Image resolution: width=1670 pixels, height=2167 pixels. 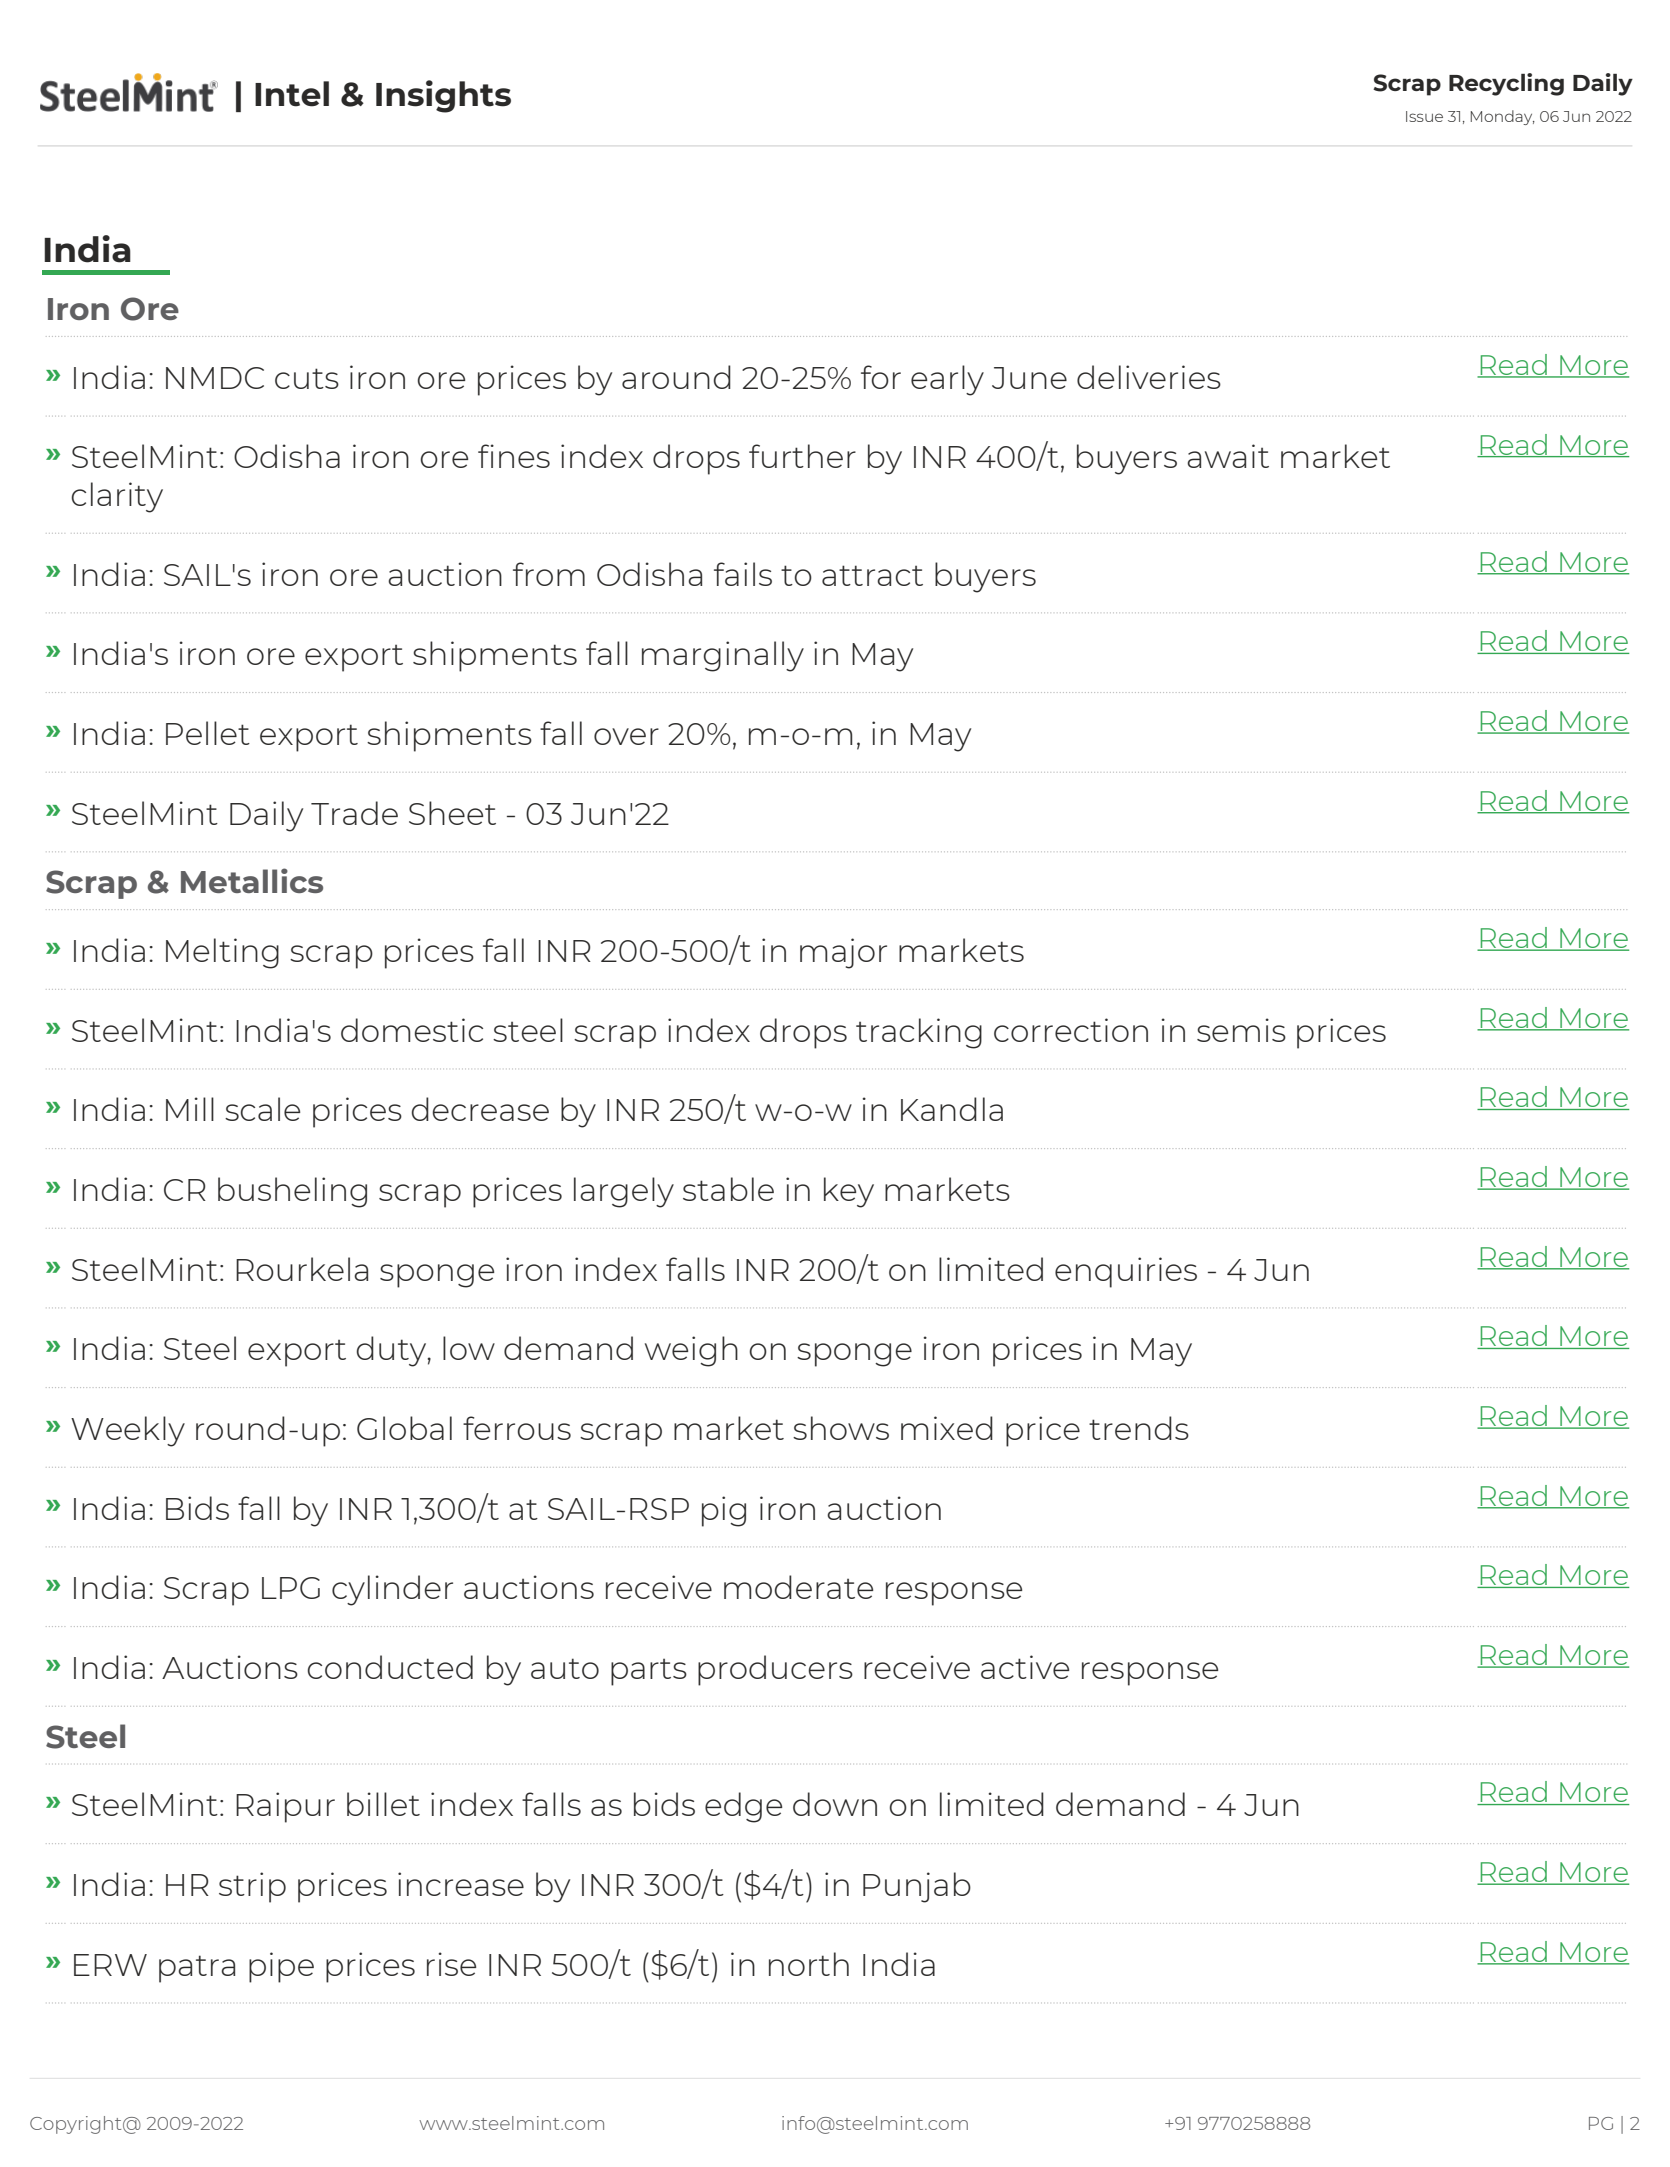 I want to click on north, so click(x=809, y=1964).
